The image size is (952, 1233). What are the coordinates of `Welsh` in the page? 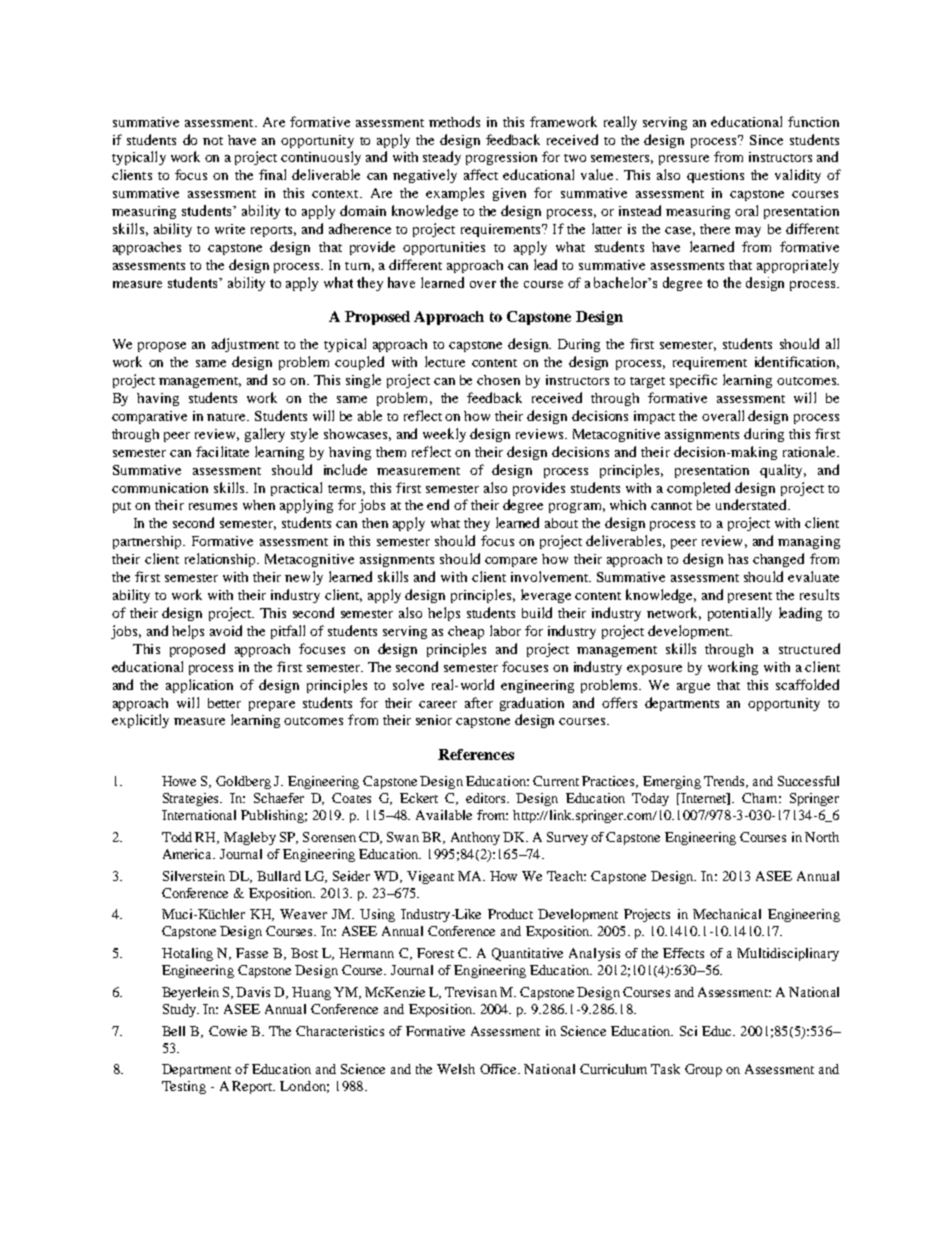 It's located at (456, 1069).
